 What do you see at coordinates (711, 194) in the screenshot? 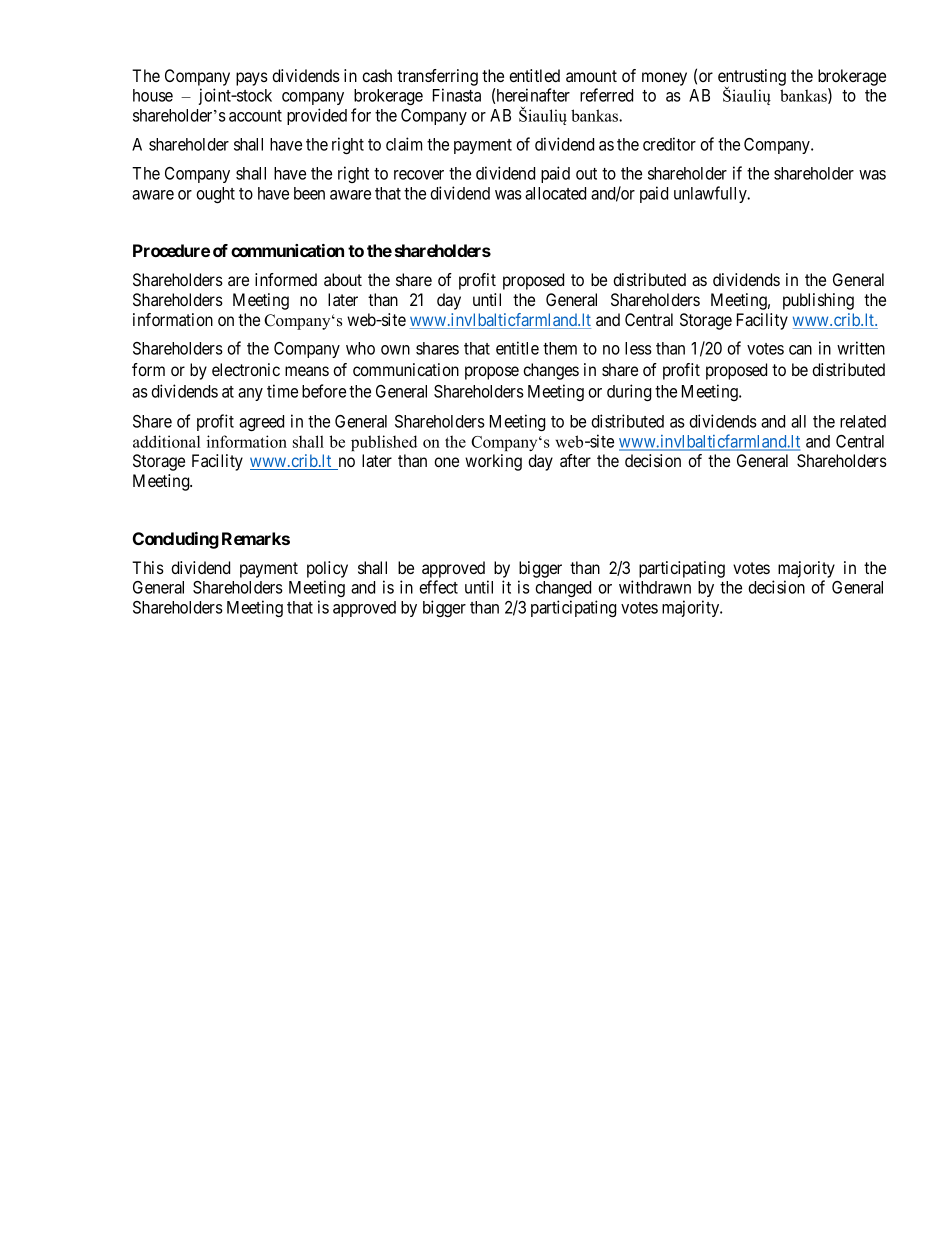
I see `unlawfully` at bounding box center [711, 194].
